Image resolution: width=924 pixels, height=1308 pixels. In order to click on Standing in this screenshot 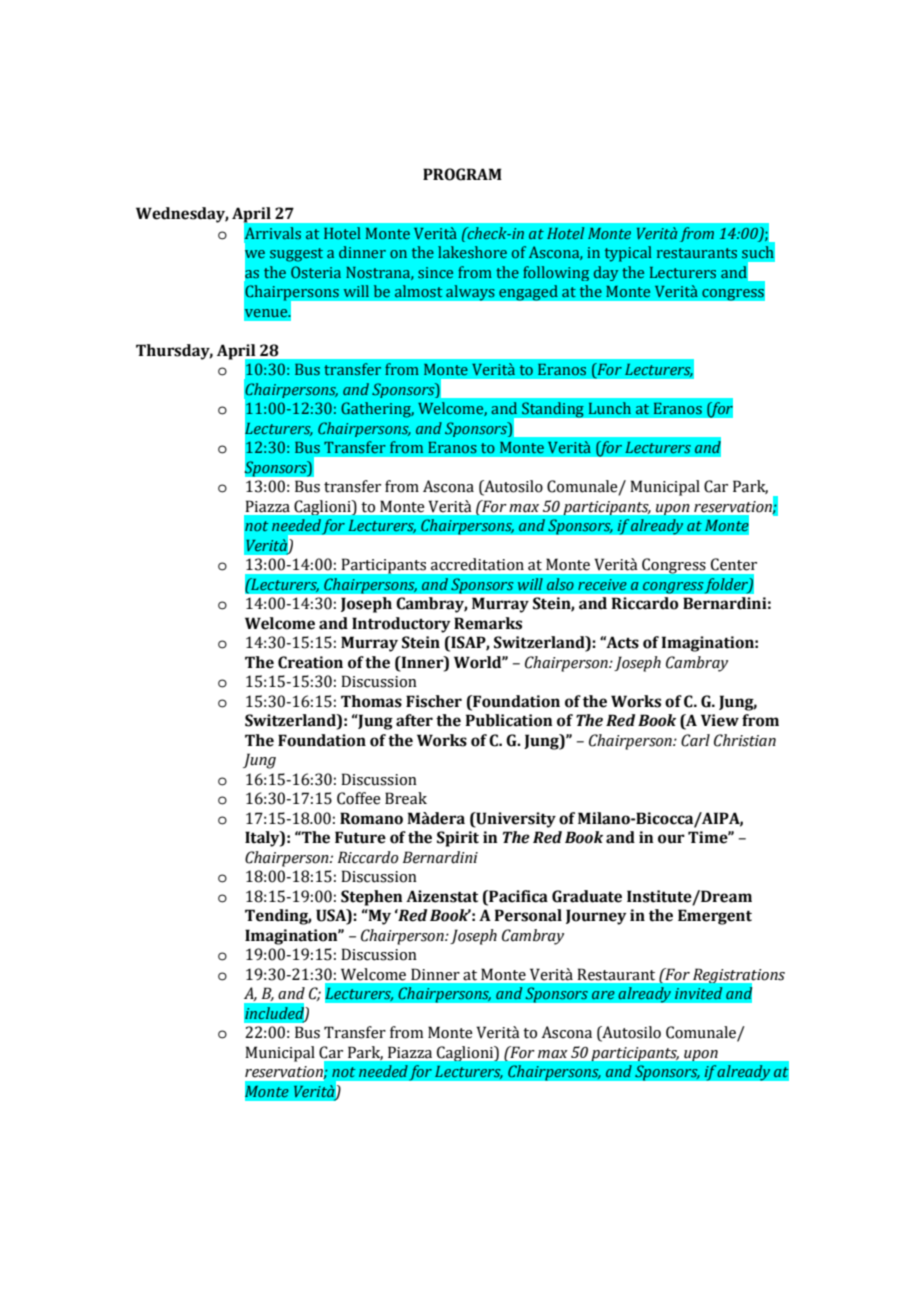, I will do `click(552, 410)`.
